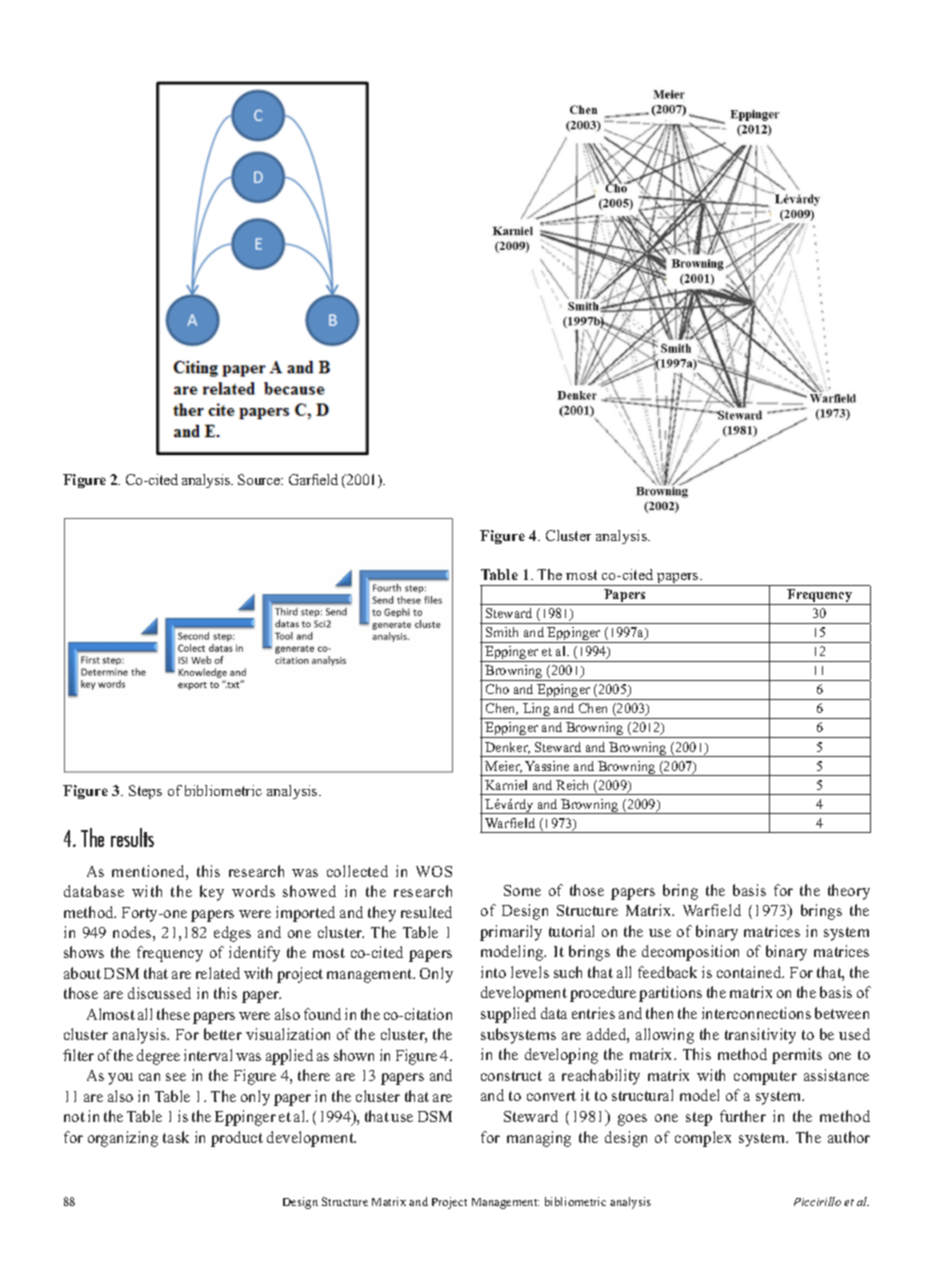 The image size is (952, 1270). Describe the element at coordinates (176, 1137) in the screenshot. I see `task` at that location.
